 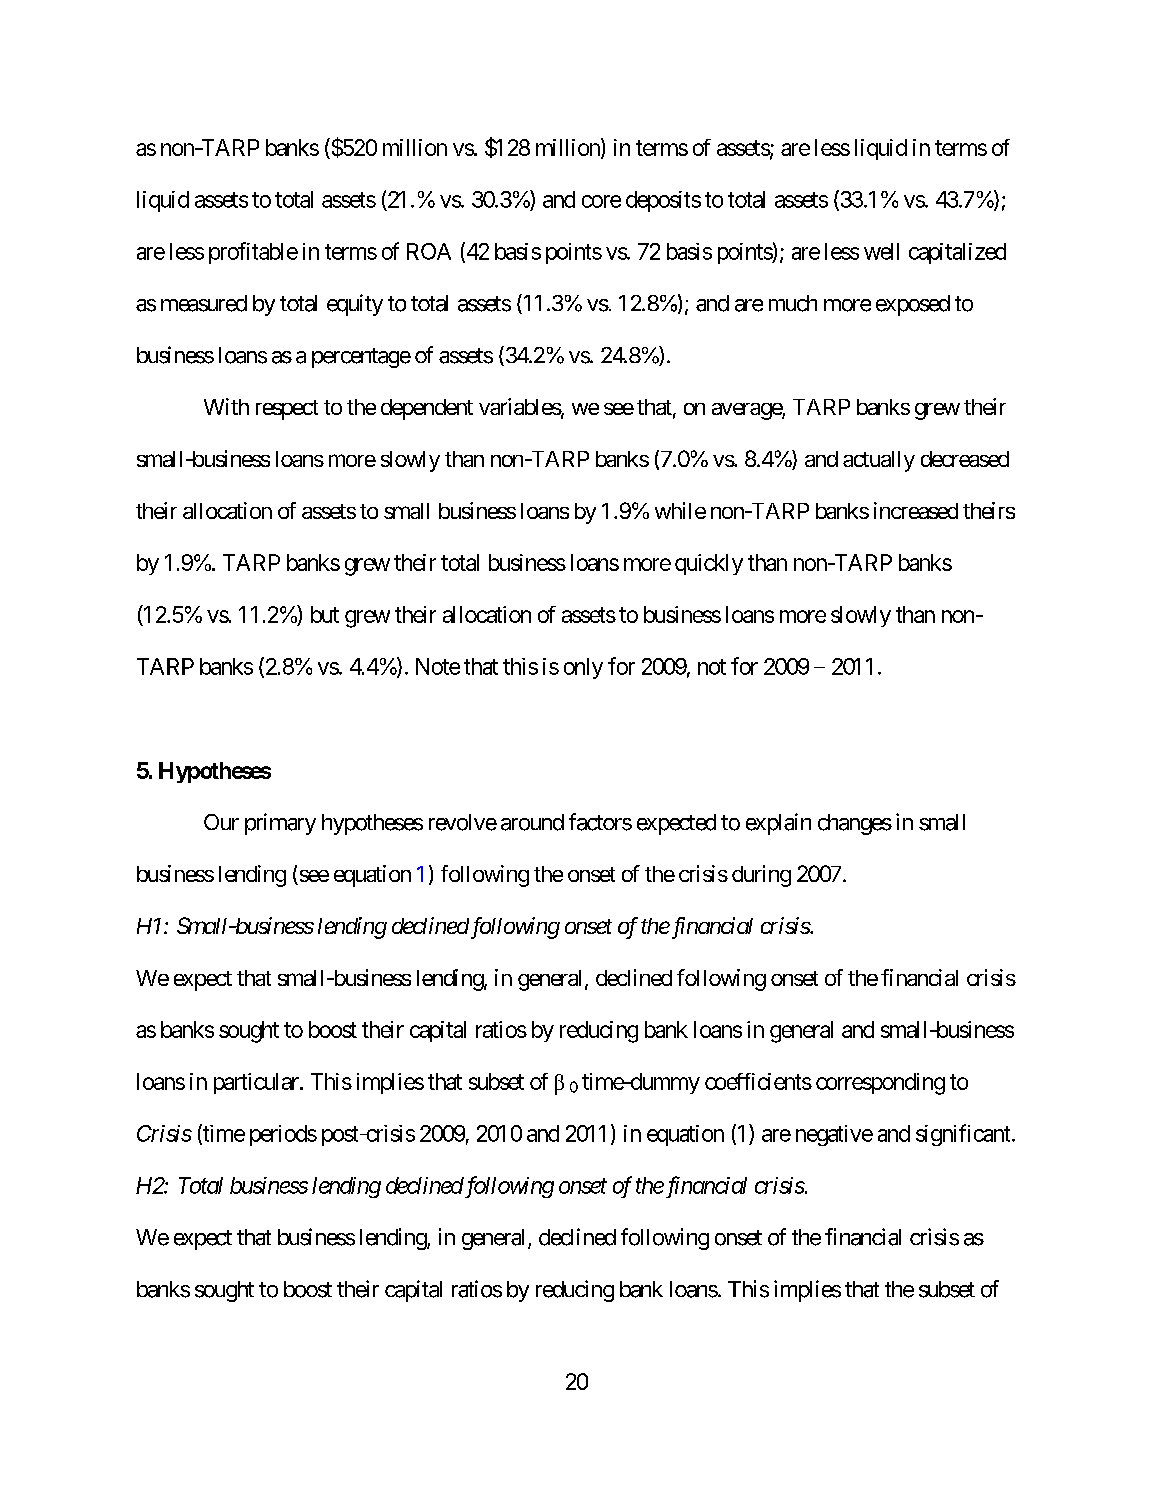 What do you see at coordinates (583, 668) in the screenshot?
I see `only` at bounding box center [583, 668].
